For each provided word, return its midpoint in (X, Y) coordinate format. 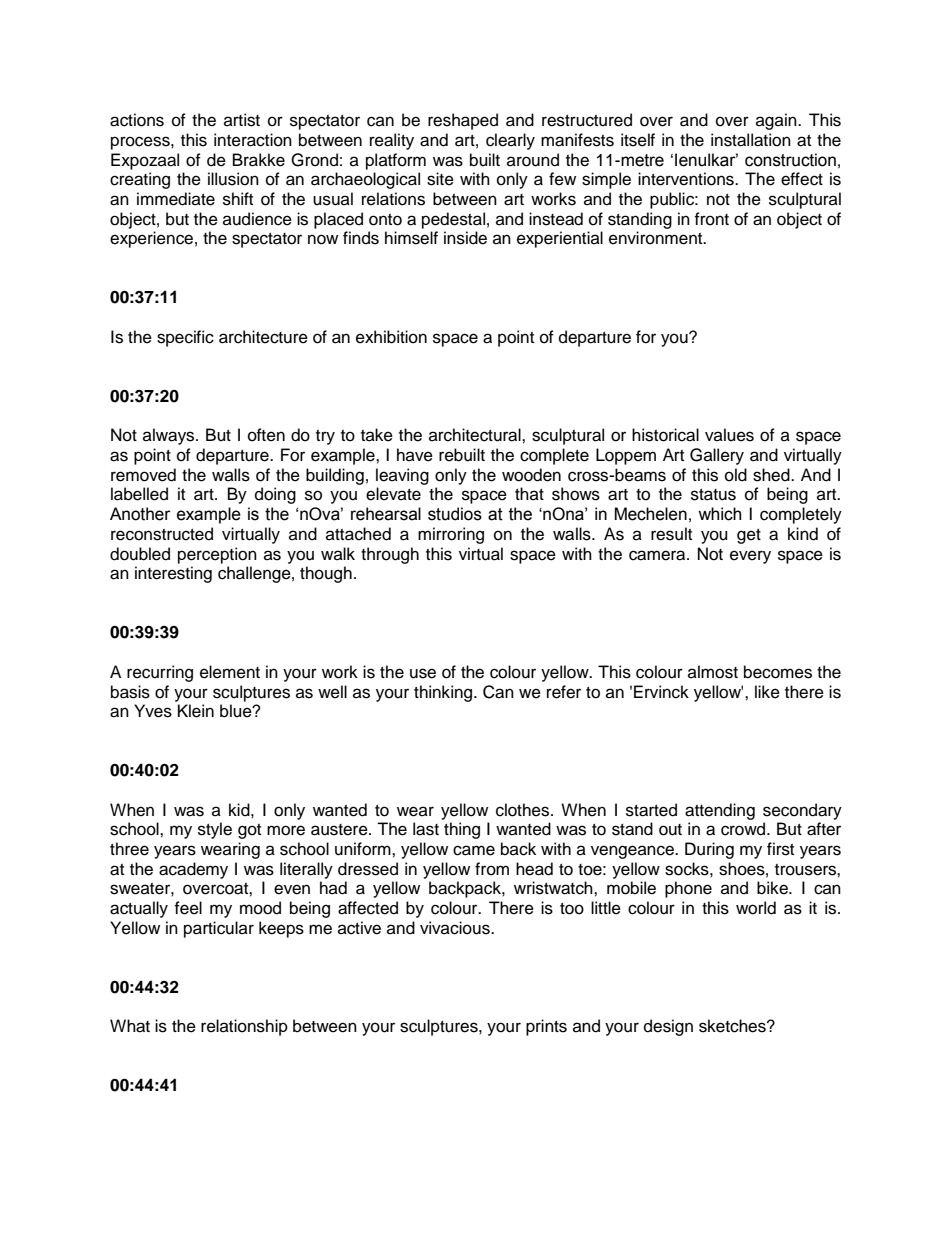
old (736, 475)
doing (275, 495)
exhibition (391, 337)
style (215, 830)
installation (751, 140)
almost (713, 672)
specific (185, 338)
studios (455, 514)
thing (462, 830)
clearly (510, 141)
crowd (744, 829)
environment (657, 238)
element (230, 672)
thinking (444, 693)
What (130, 1026)
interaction (253, 140)
